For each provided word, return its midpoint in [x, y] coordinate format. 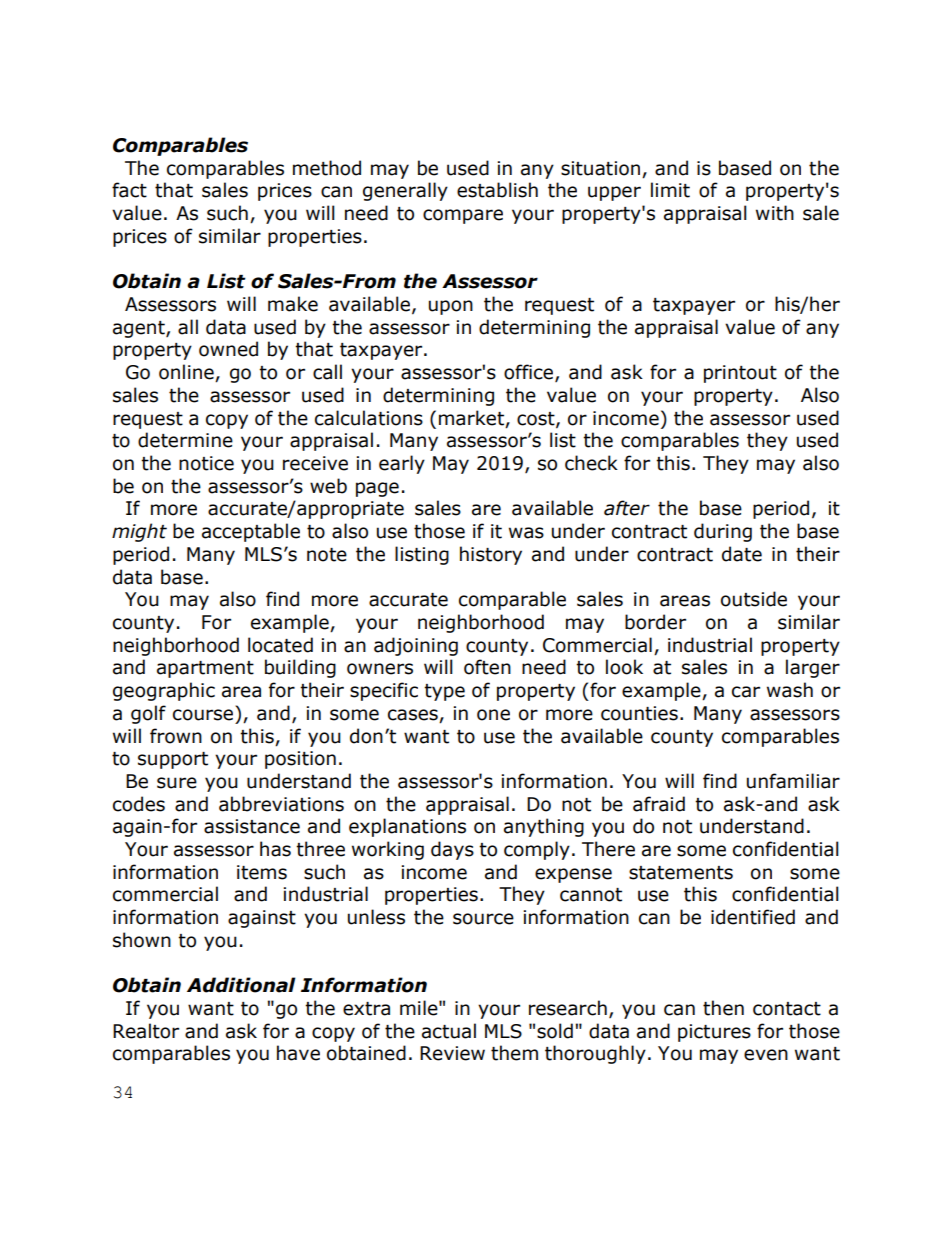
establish [497, 190]
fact [129, 190]
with [775, 213]
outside [754, 599]
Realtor [146, 1031]
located [280, 645]
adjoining [416, 646]
